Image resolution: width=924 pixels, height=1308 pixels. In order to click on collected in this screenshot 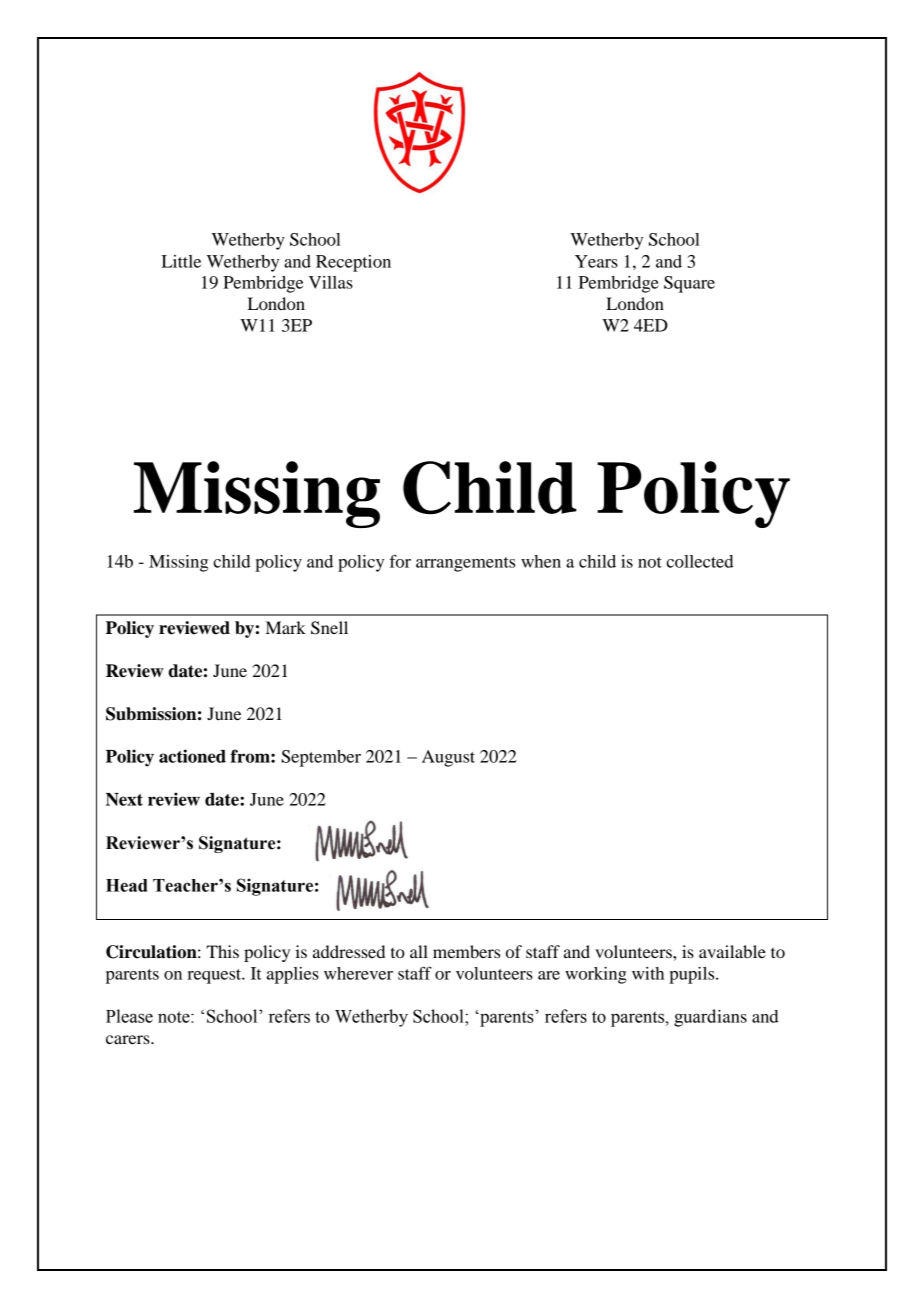, I will do `click(699, 561)`.
